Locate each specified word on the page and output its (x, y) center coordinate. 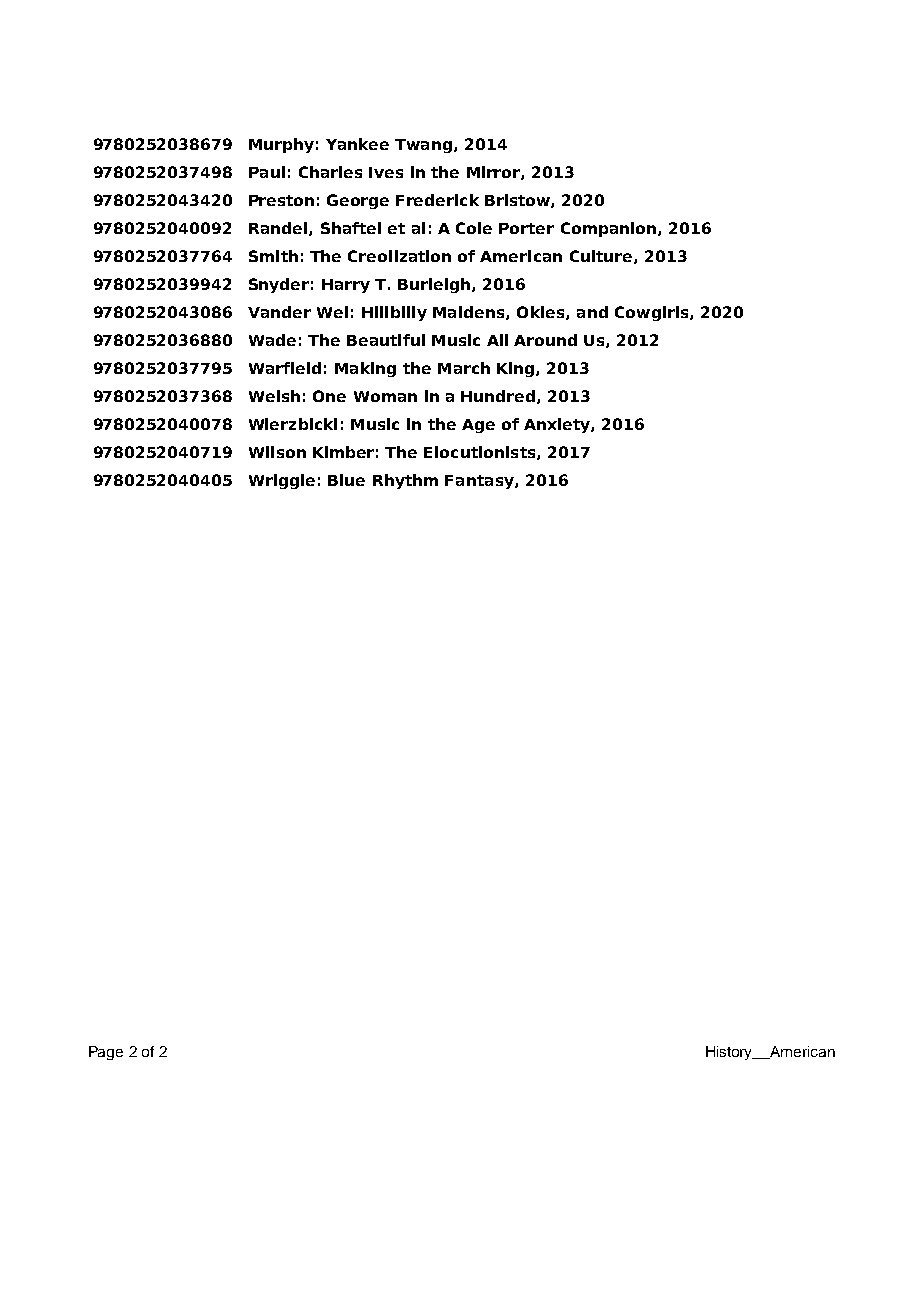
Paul (267, 172)
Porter (526, 228)
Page (106, 1053)
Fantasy (480, 482)
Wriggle (282, 481)
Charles (330, 172)
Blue (346, 480)
